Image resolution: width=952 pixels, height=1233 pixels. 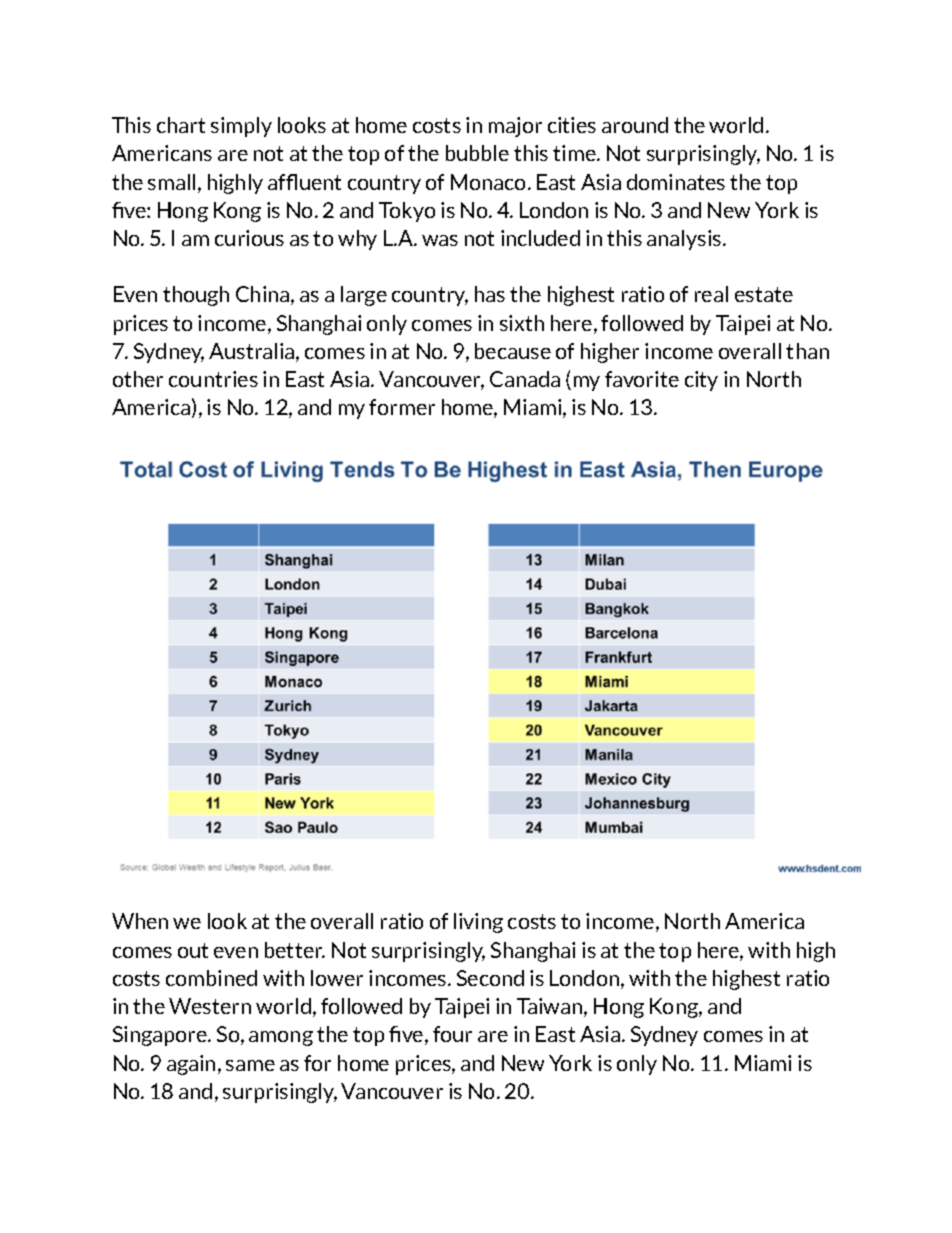 What do you see at coordinates (490, 978) in the screenshot?
I see `Second` at bounding box center [490, 978].
